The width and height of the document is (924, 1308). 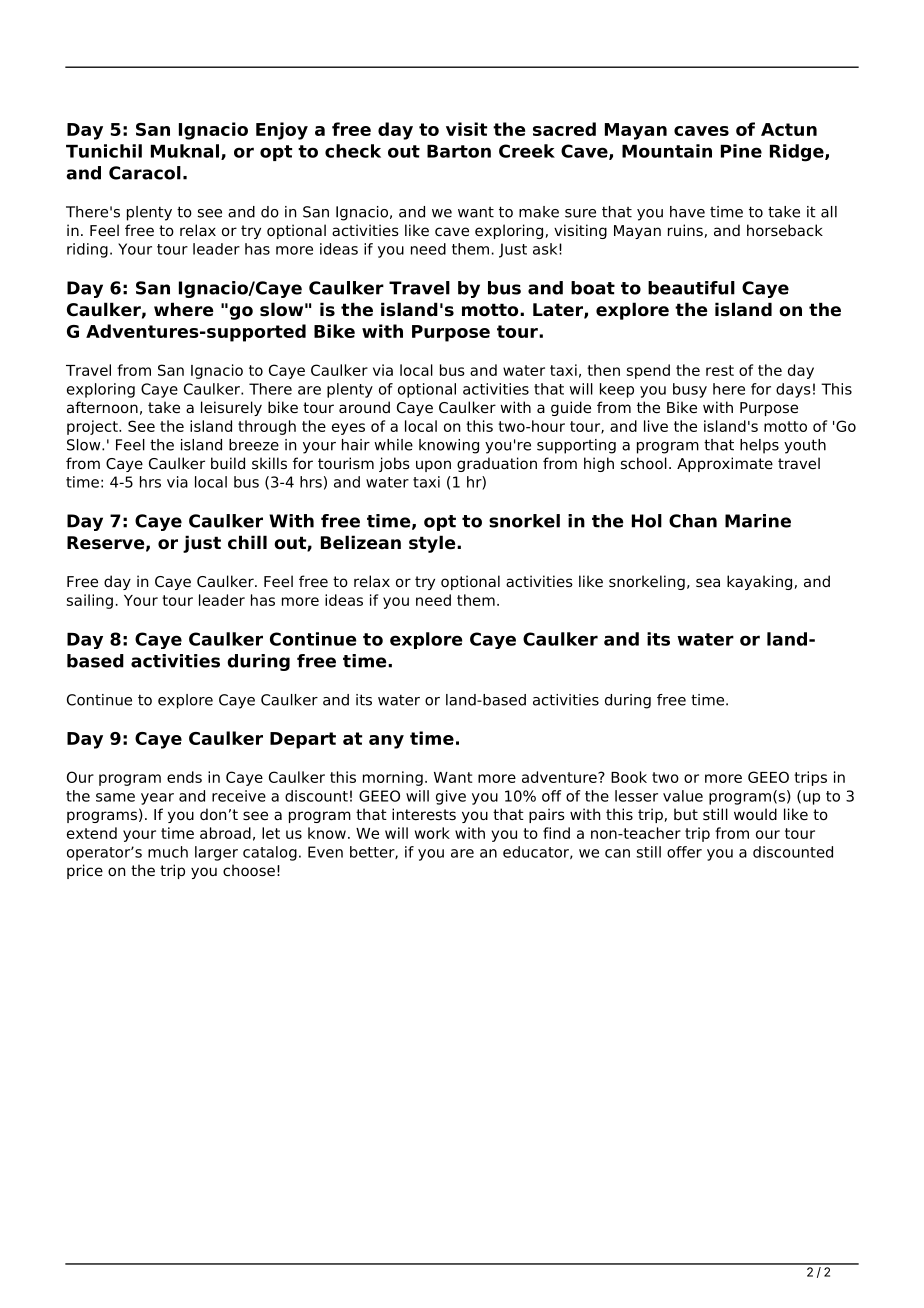 I want to click on Caracol, so click(x=145, y=173).
